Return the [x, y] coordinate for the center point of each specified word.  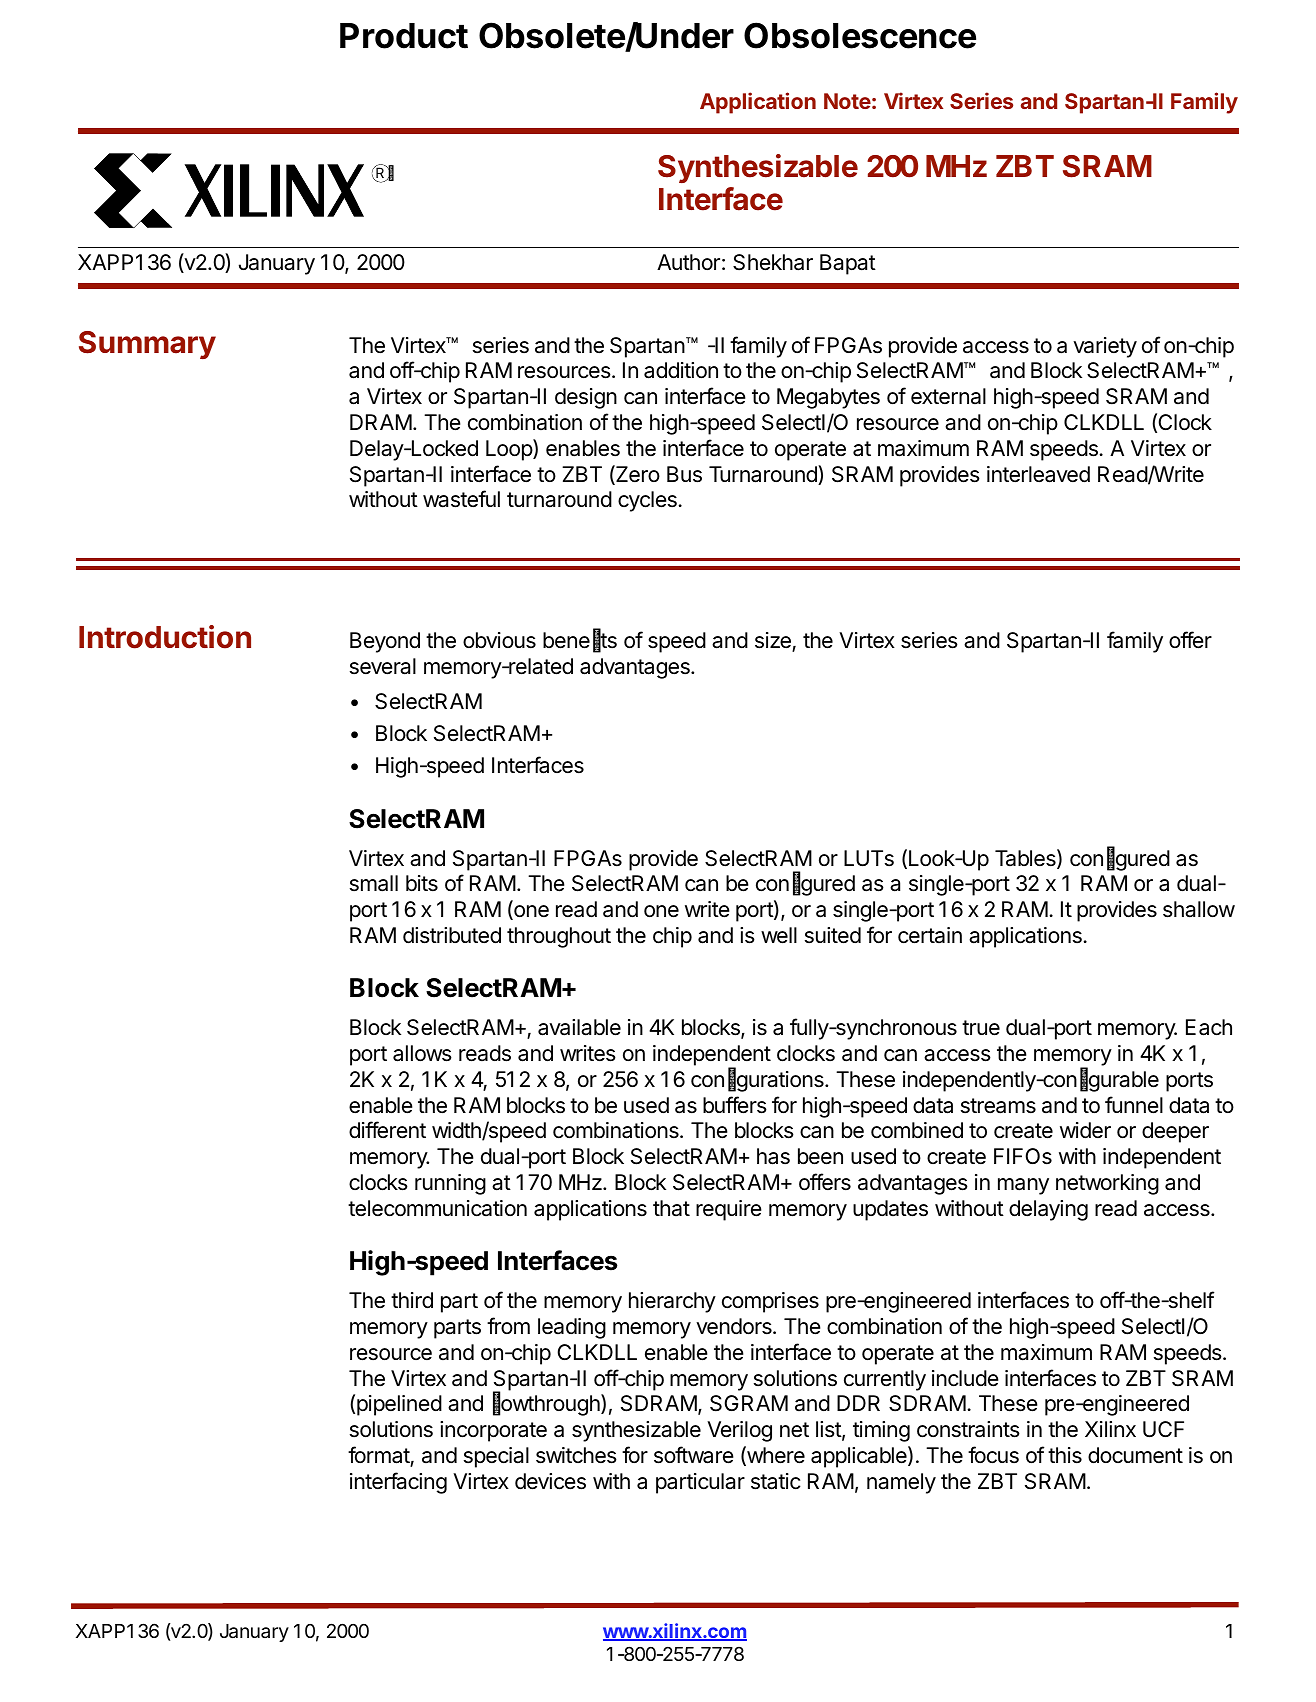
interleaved [1038, 474]
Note [847, 101]
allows [422, 1053]
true [981, 1028]
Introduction [165, 637]
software [694, 1455]
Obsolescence [860, 35]
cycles [648, 501]
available [579, 1027]
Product [404, 36]
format [379, 1456]
